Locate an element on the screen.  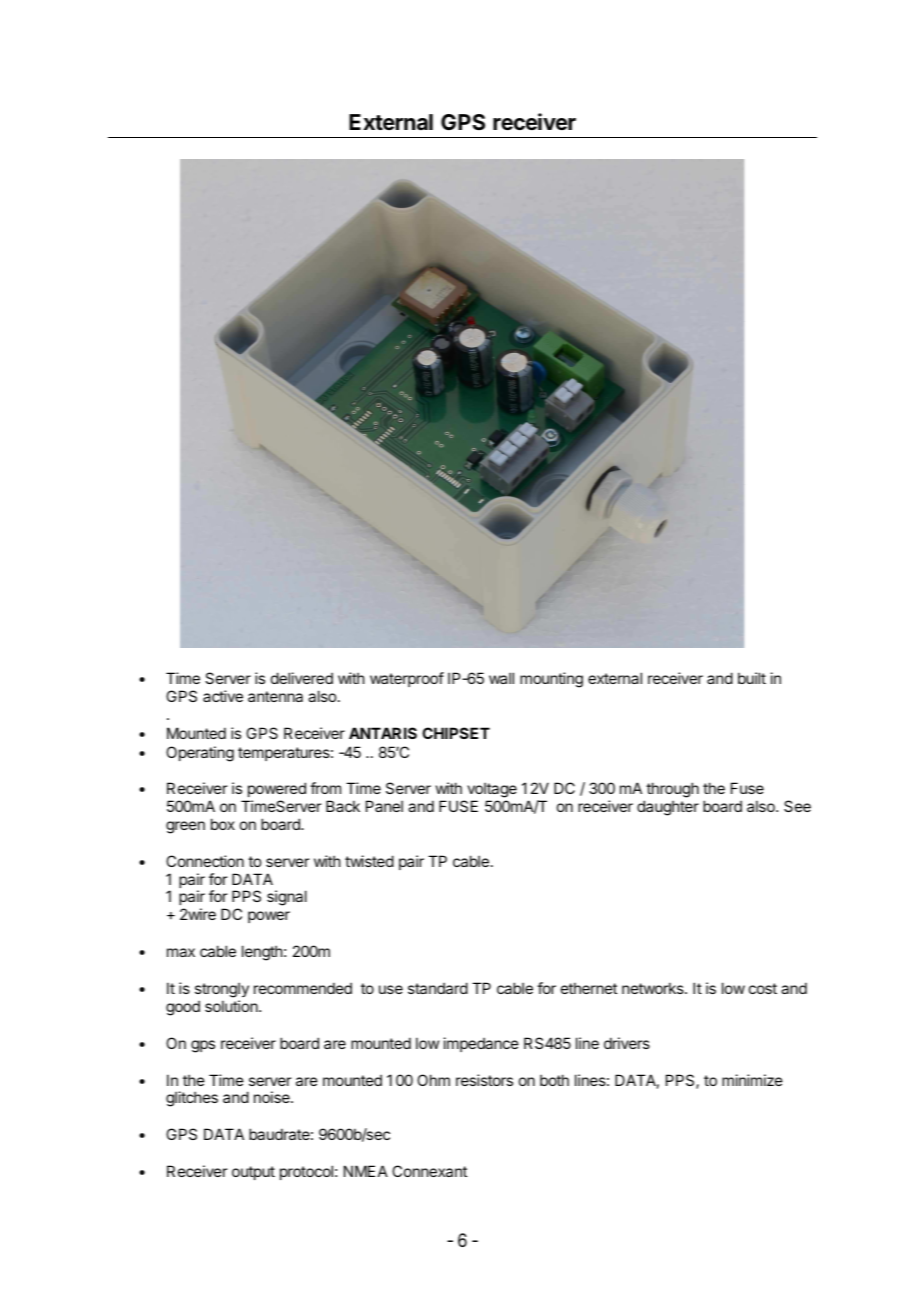
minimize is located at coordinates (752, 1080).
